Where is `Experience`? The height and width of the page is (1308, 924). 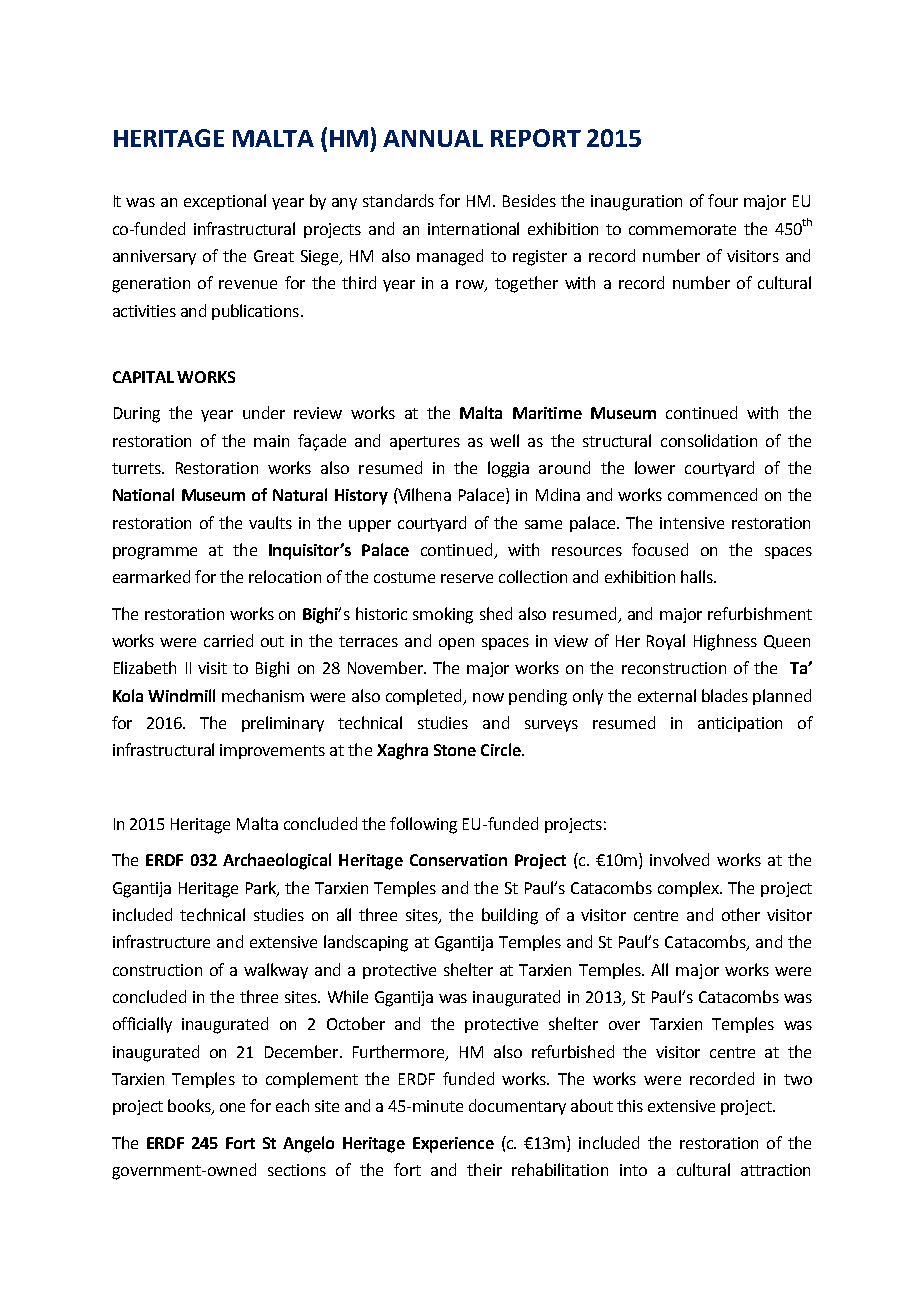
Experience is located at coordinates (453, 1145).
